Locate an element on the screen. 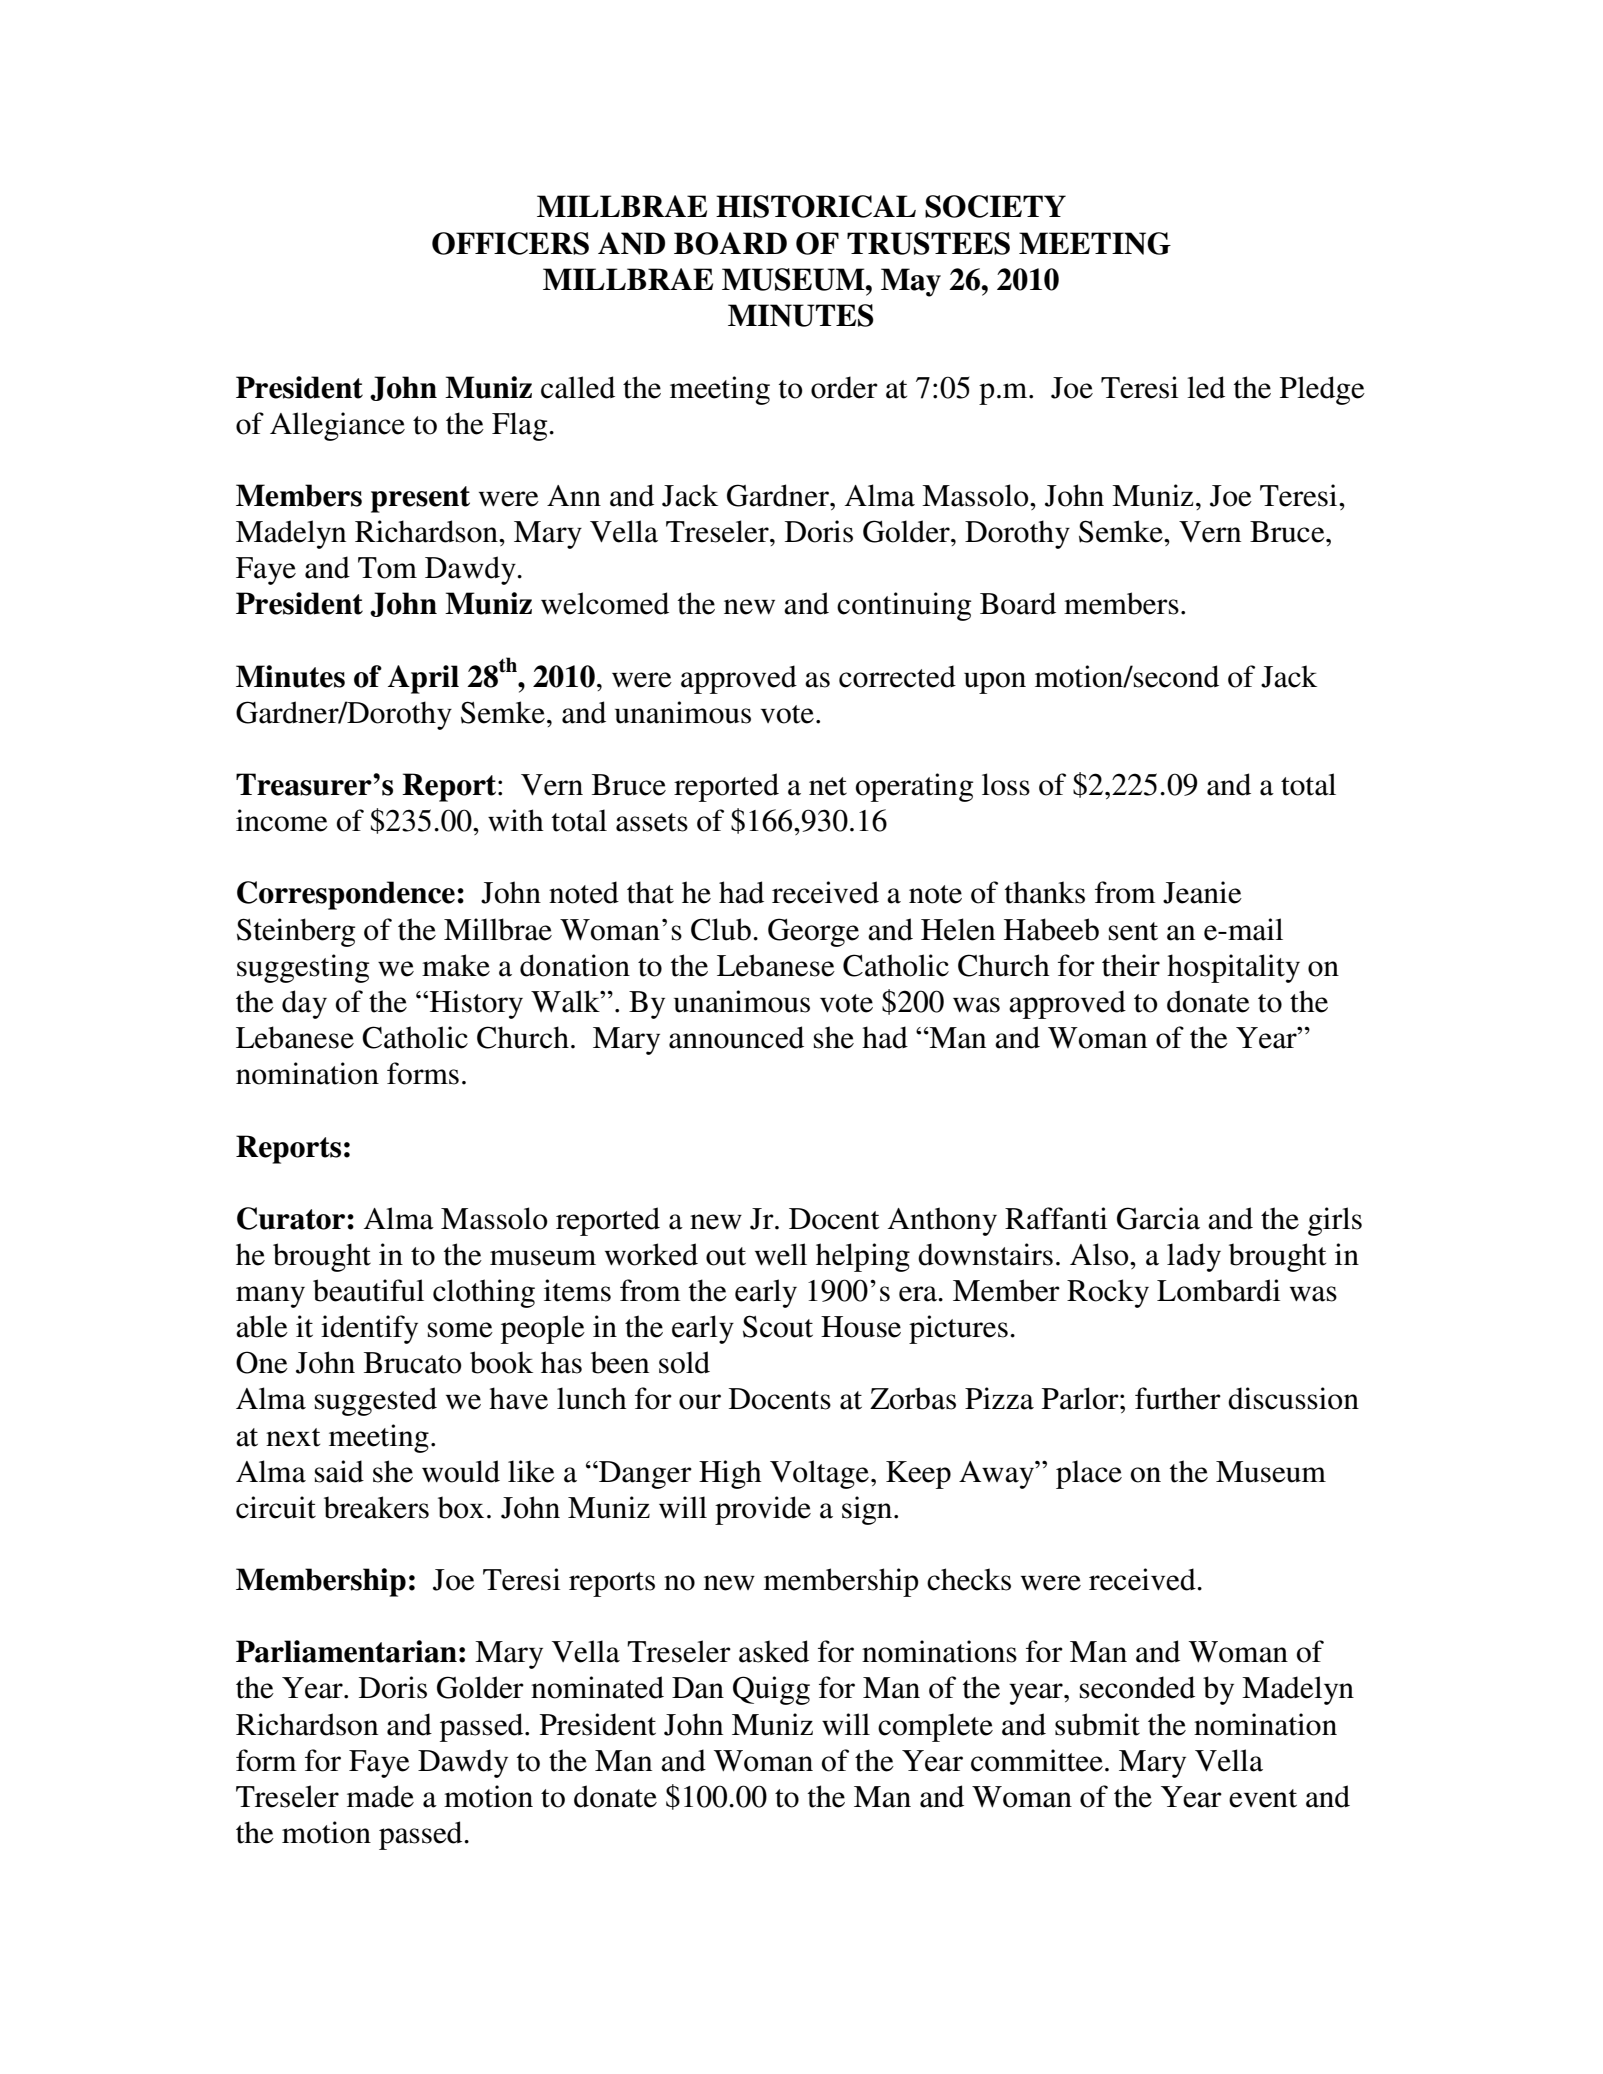  lady is located at coordinates (1194, 1257).
